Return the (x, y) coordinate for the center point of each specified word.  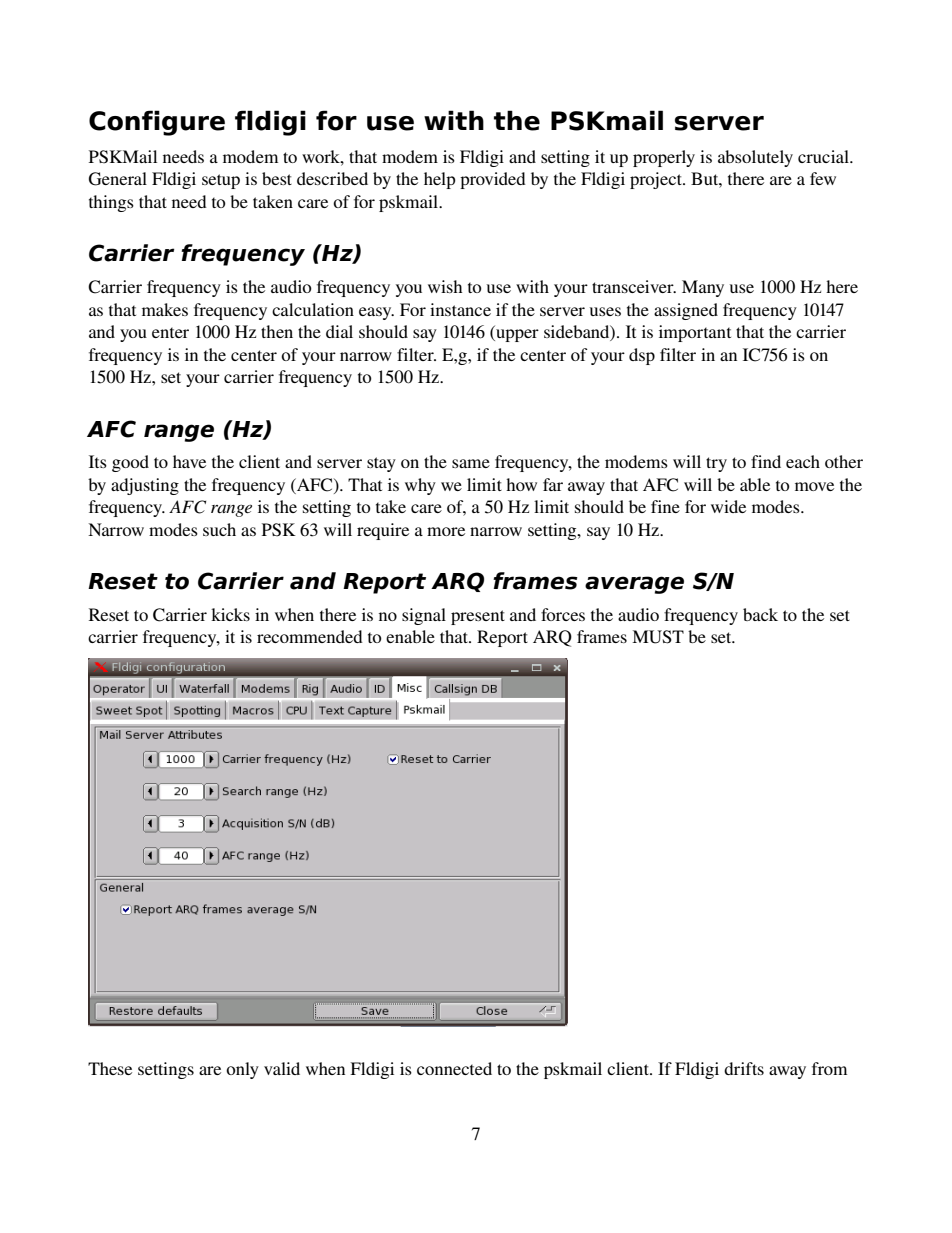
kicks (230, 614)
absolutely (755, 158)
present (478, 617)
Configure (157, 123)
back (760, 614)
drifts (744, 1068)
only (242, 1070)
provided (493, 180)
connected (454, 1068)
